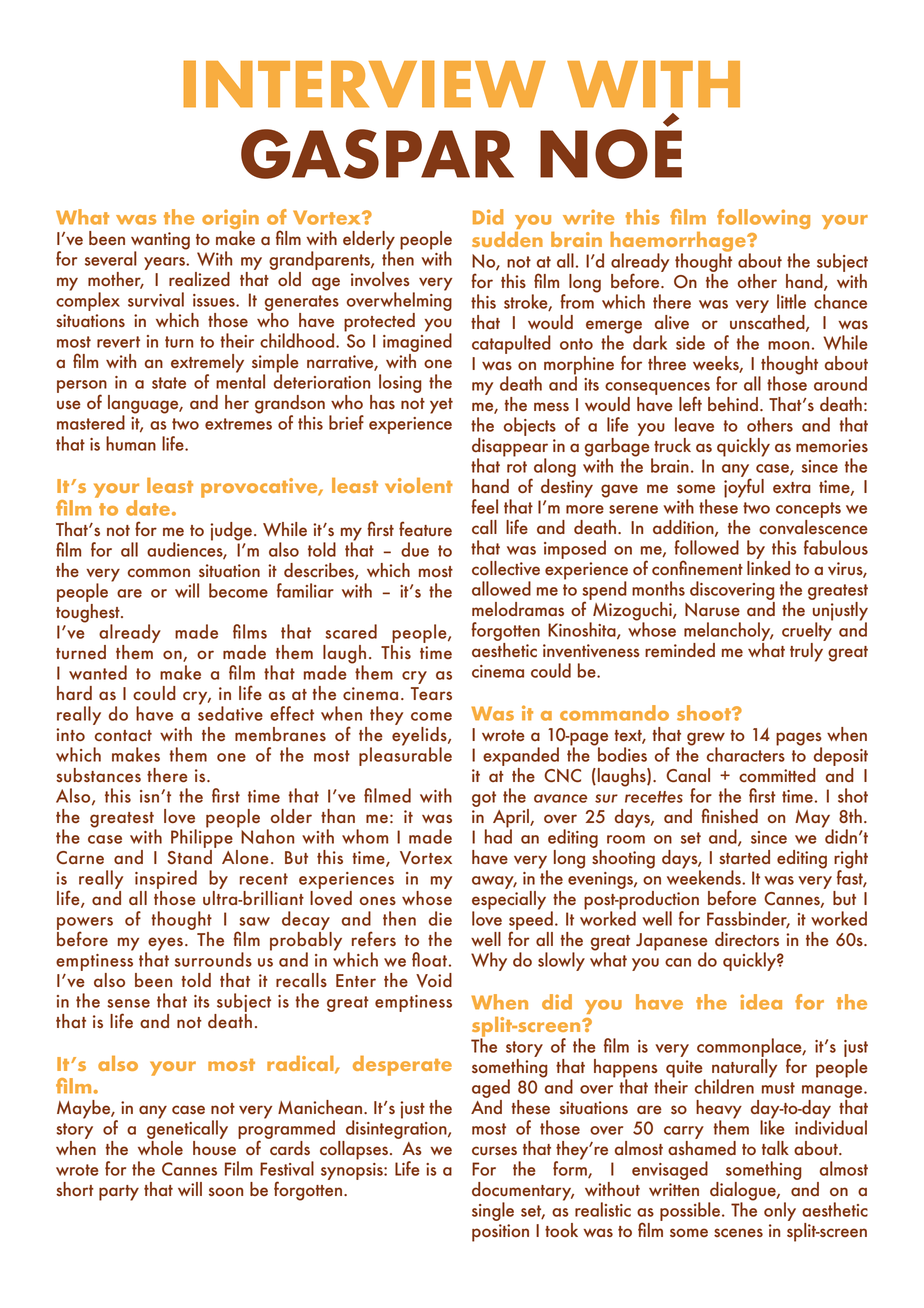  What do you see at coordinates (733, 404) in the screenshot?
I see `behind` at bounding box center [733, 404].
